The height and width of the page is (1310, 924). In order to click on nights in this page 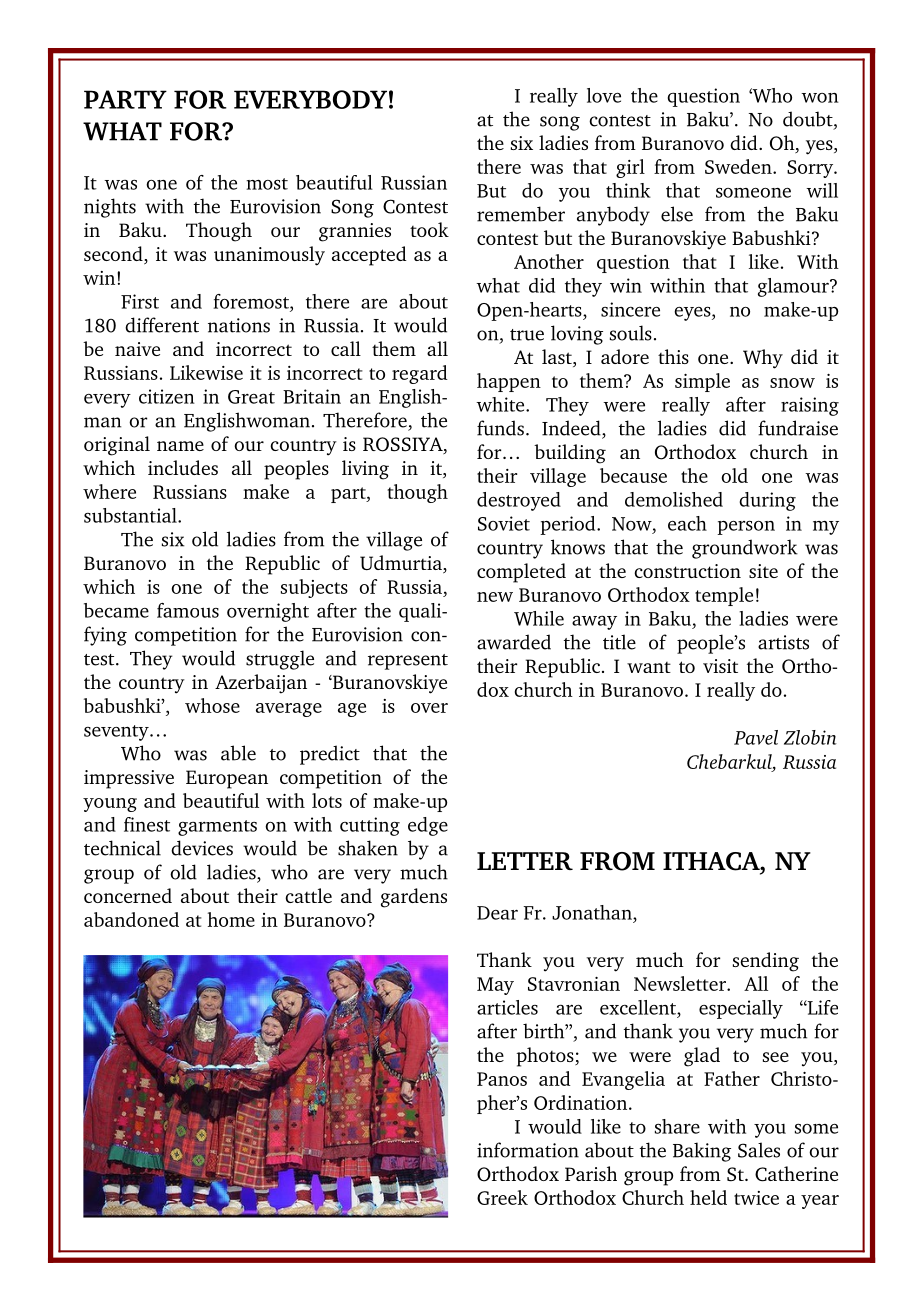, I will do `click(110, 208)`.
